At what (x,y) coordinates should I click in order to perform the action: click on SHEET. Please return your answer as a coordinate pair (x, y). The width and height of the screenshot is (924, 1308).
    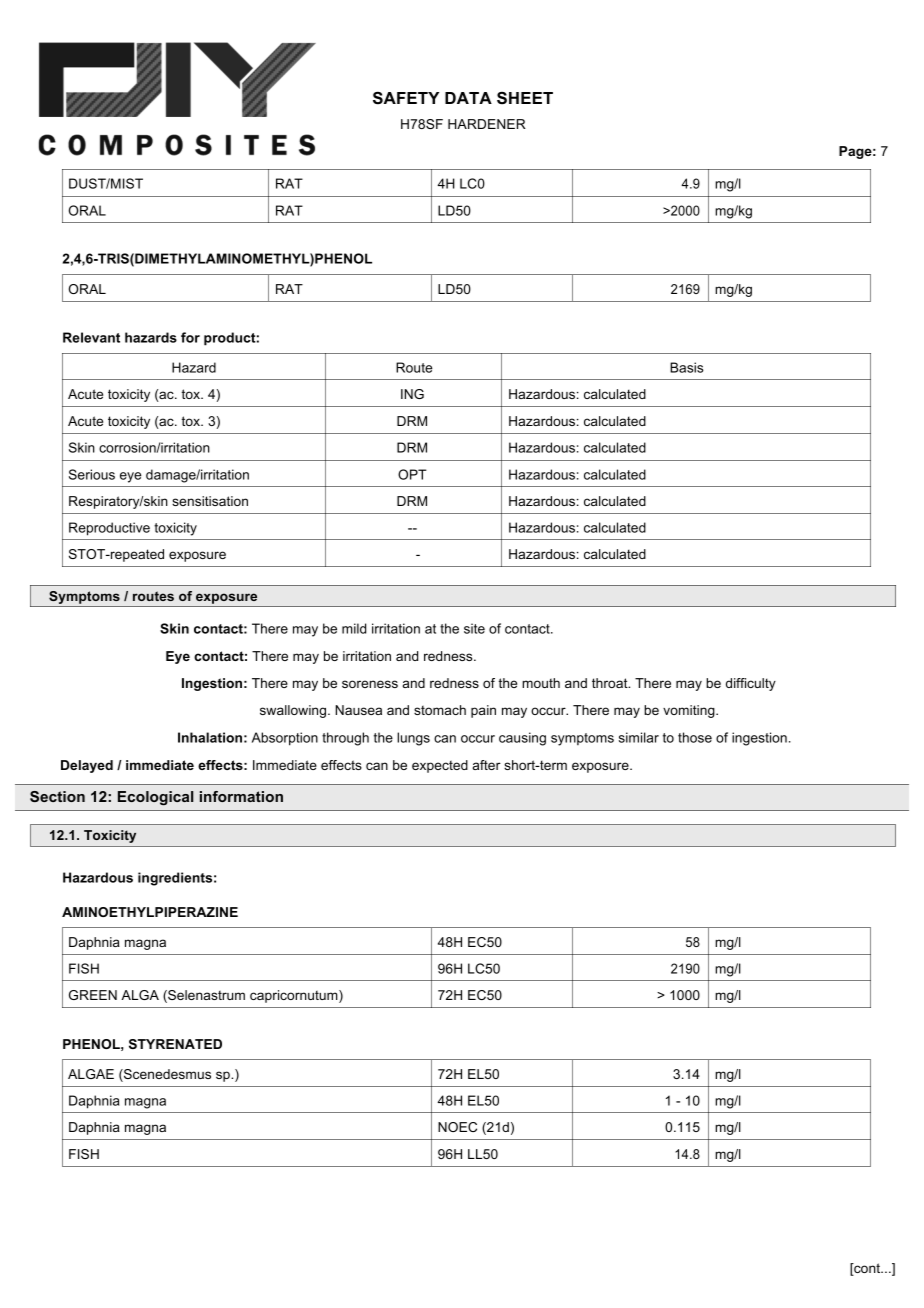
    Looking at the image, I should click on (525, 98).
